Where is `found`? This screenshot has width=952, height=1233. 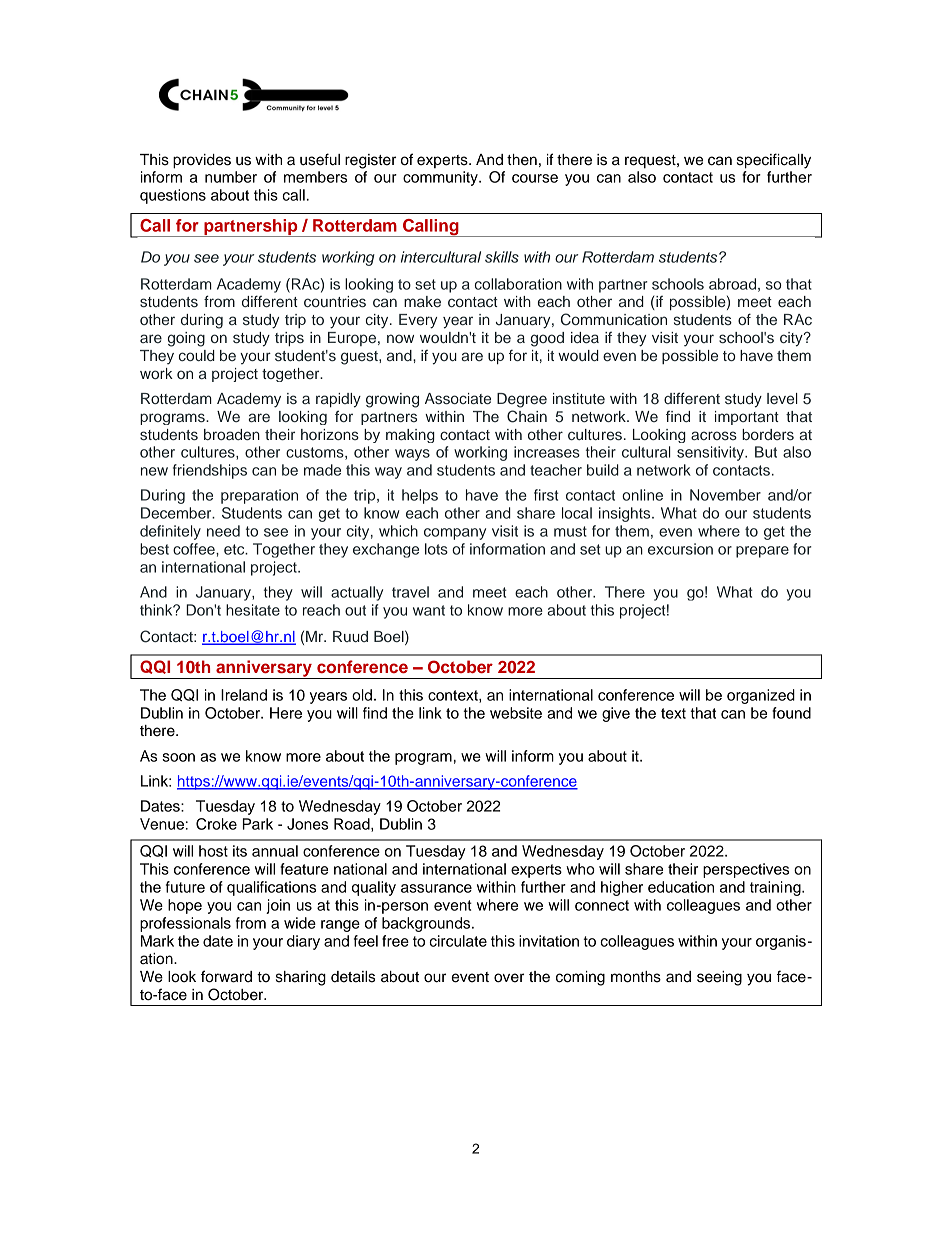
found is located at coordinates (791, 713).
